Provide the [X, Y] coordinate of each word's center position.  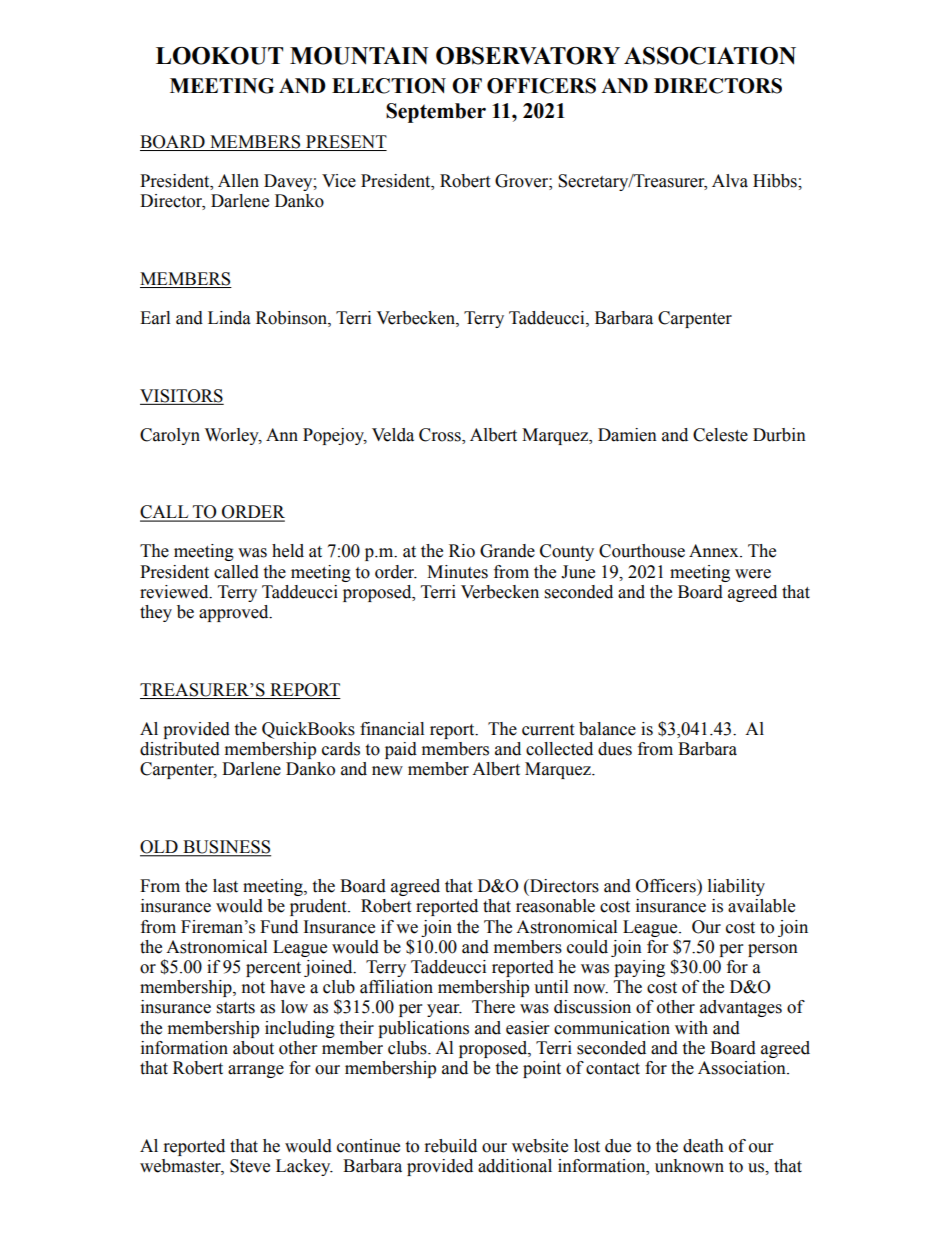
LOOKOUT [219, 56]
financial [392, 729]
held [288, 551]
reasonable [555, 906]
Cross [441, 435]
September [436, 113]
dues [615, 749]
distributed [180, 749]
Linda [229, 318]
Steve [250, 1166]
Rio [462, 551]
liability [736, 887]
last [225, 886]
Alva [730, 181]
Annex [715, 551]
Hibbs [776, 181]
